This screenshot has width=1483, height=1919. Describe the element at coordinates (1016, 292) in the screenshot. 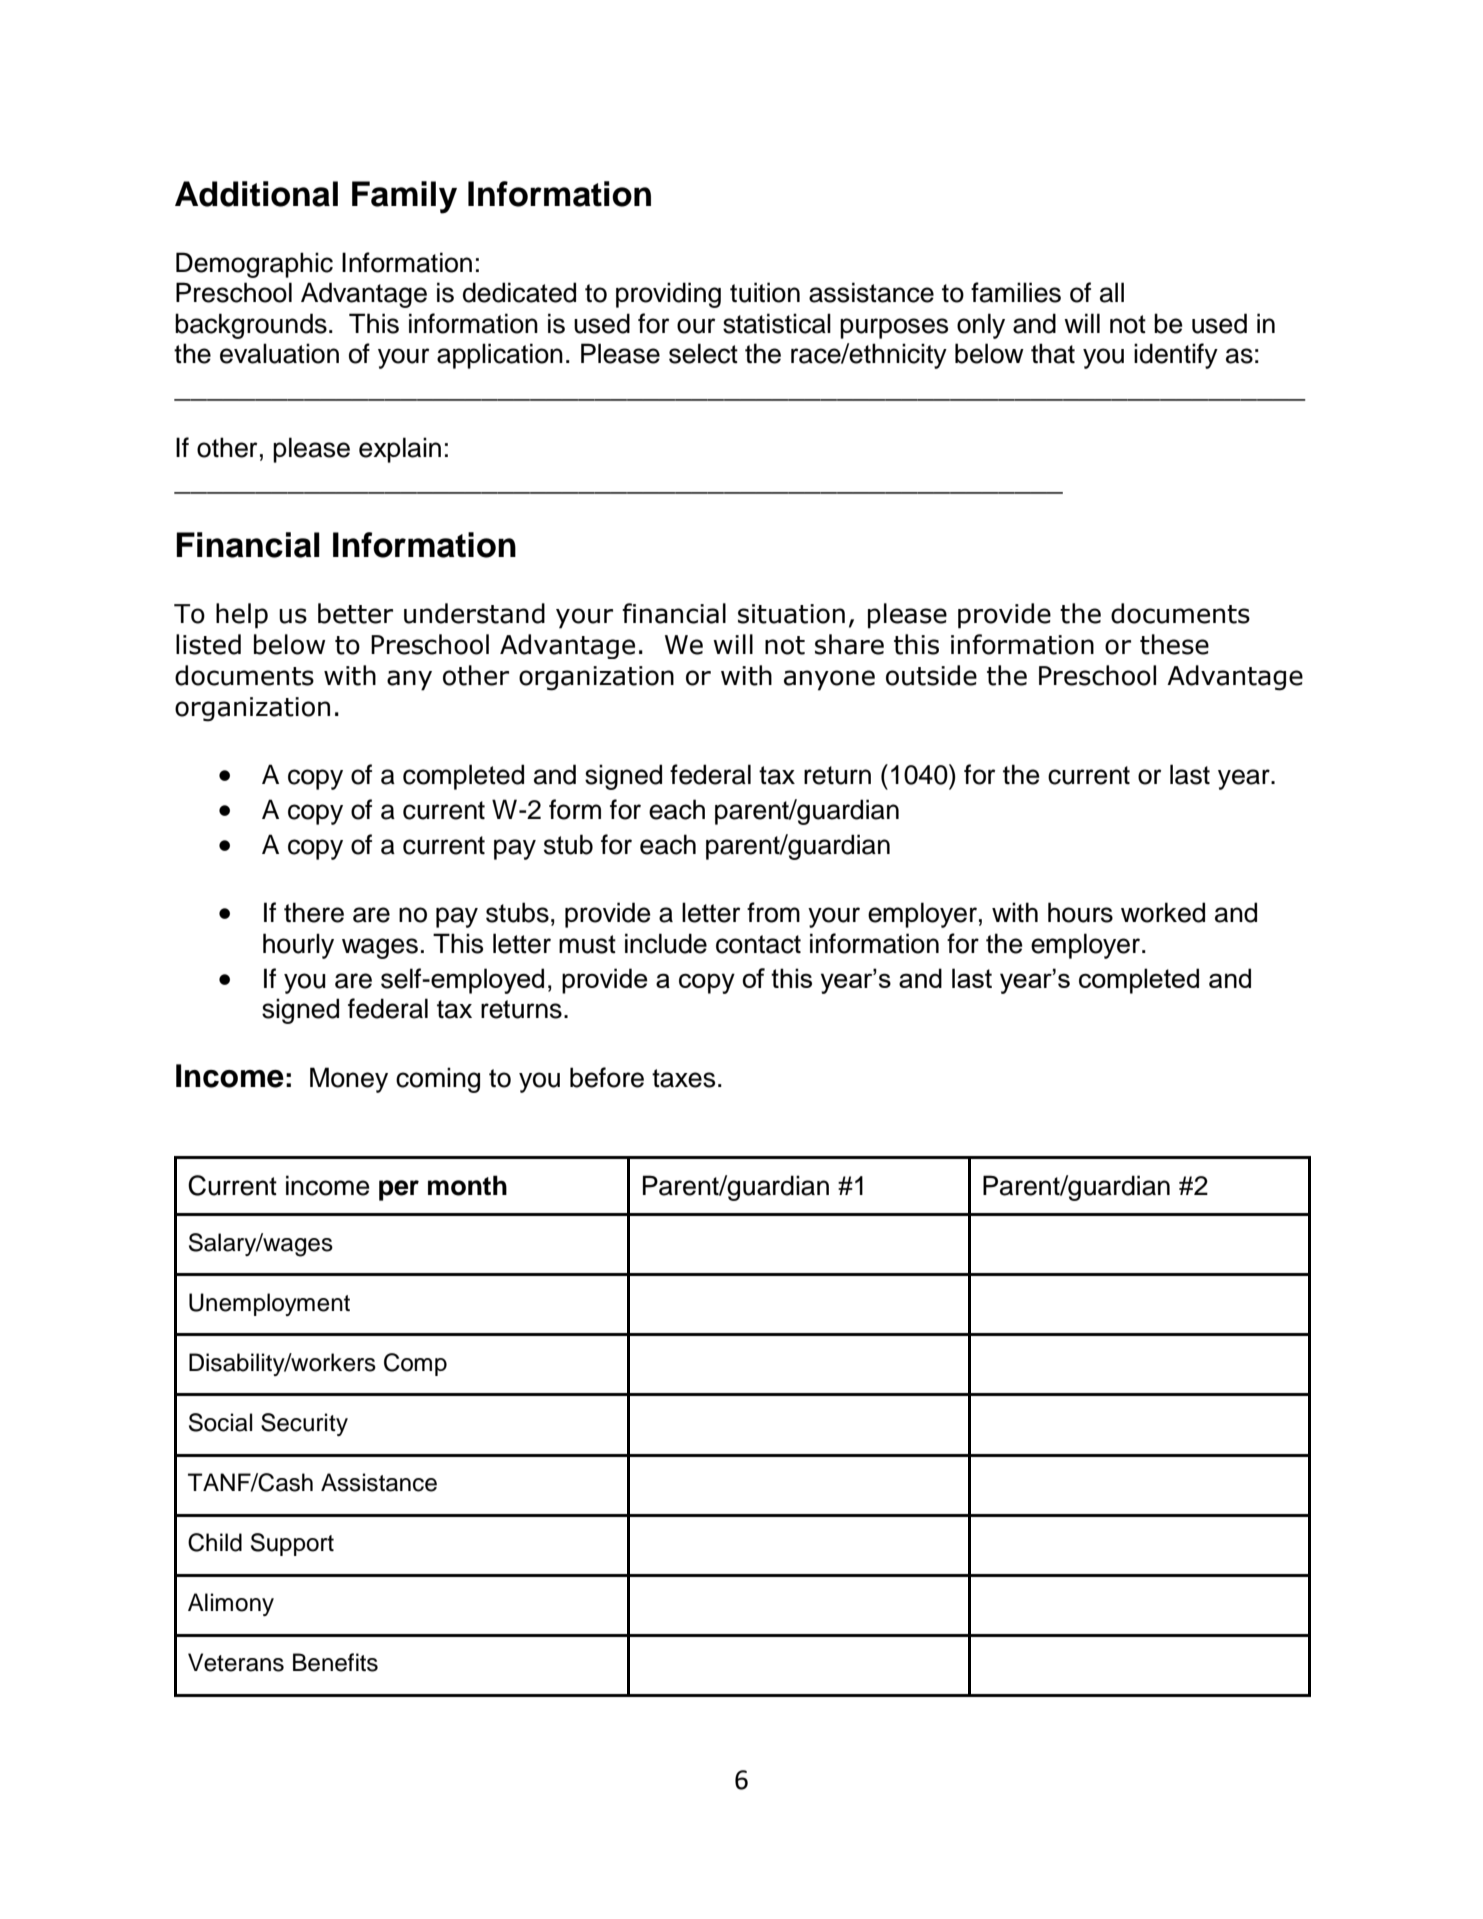

I see `families` at that location.
